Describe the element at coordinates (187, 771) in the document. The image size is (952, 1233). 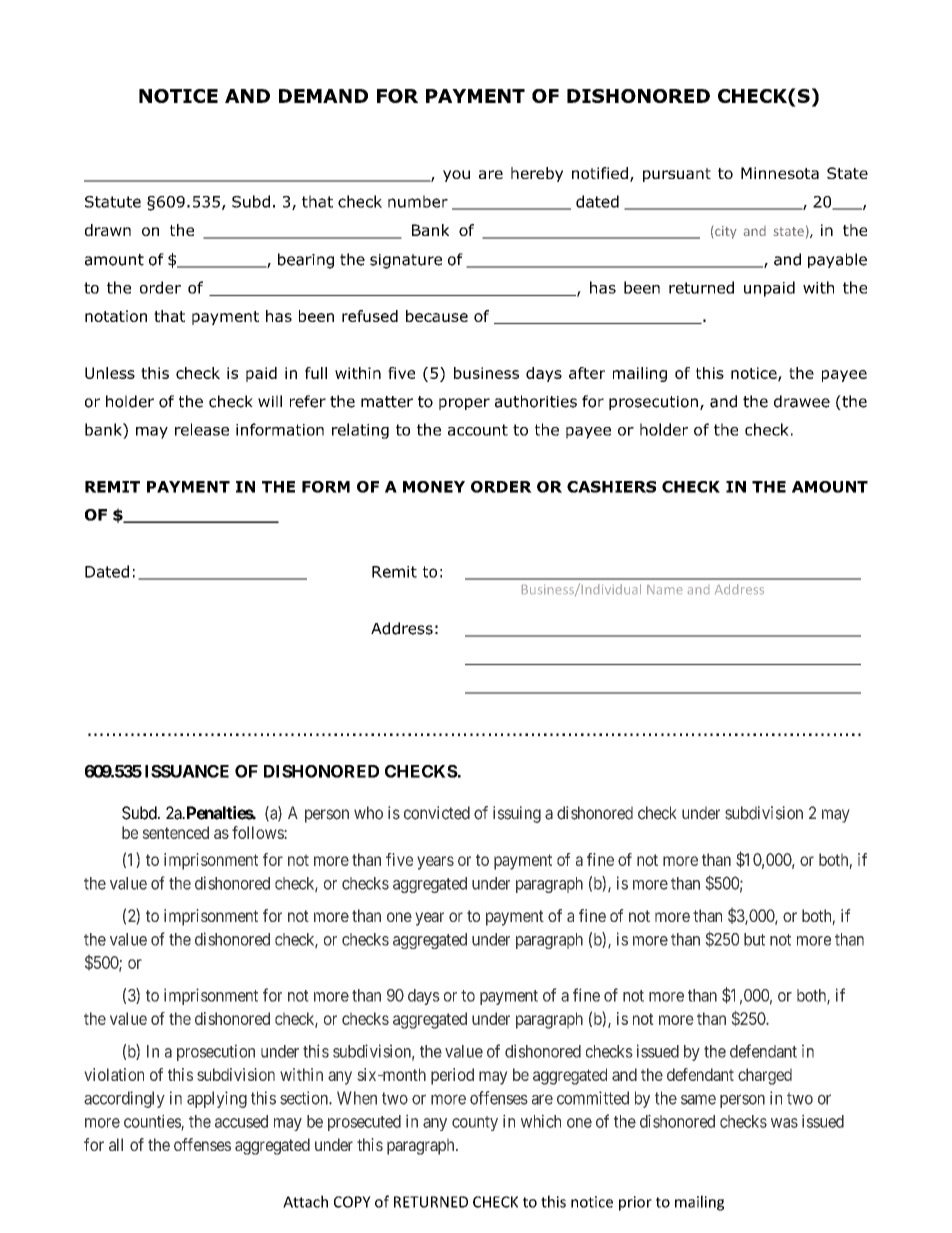
I see `ISSUANCE` at that location.
